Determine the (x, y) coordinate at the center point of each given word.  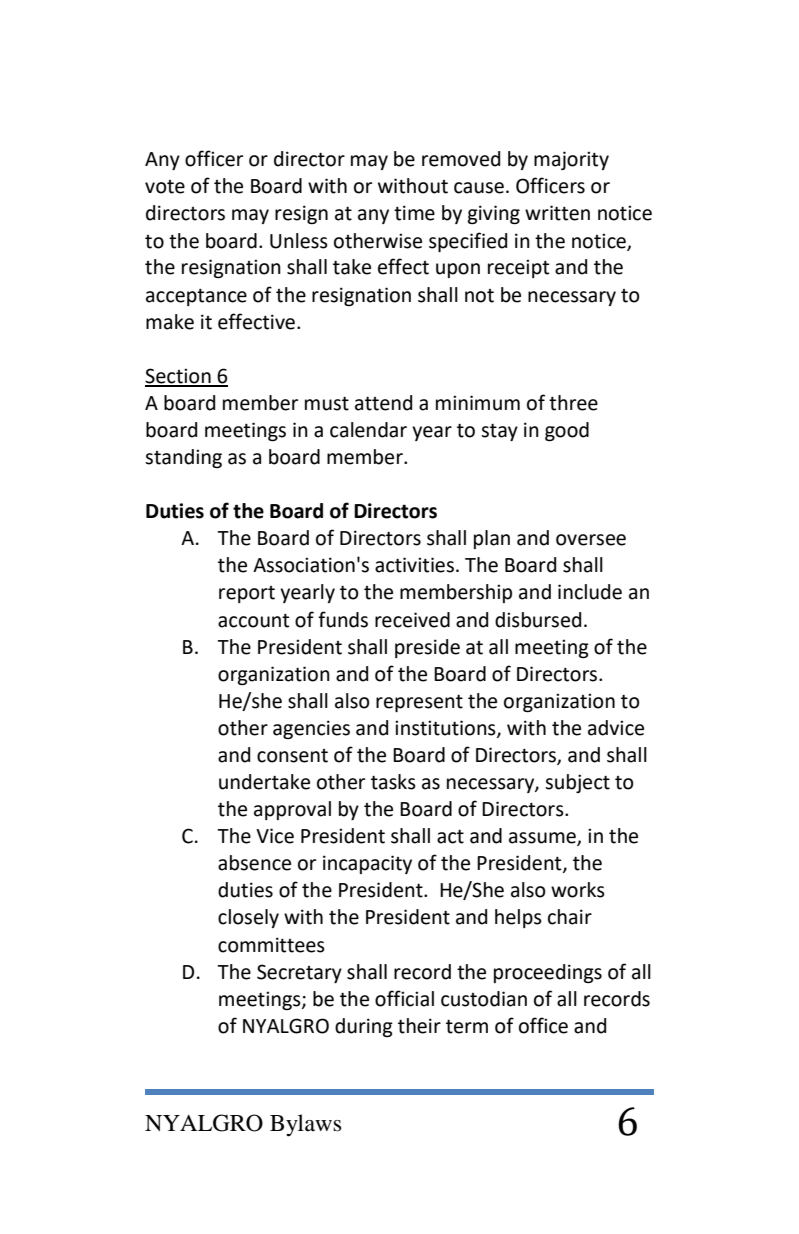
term (467, 1026)
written (557, 213)
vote (165, 187)
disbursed (538, 620)
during (364, 1027)
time (414, 213)
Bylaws (305, 1125)
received (412, 620)
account (253, 620)
